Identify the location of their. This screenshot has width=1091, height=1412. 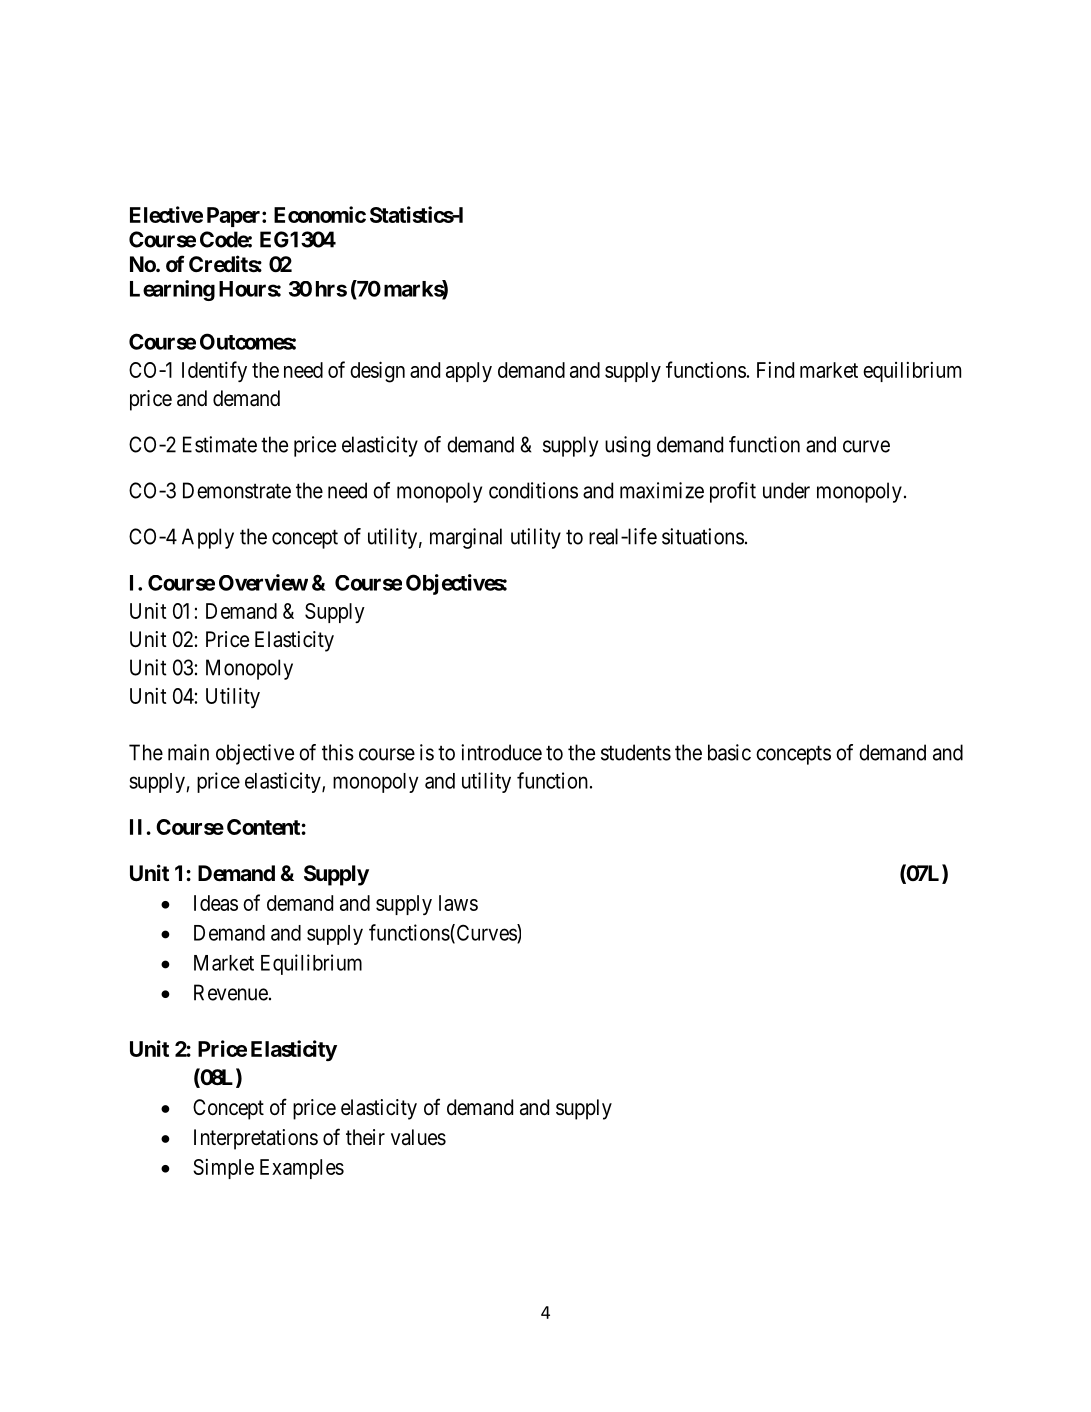
(365, 1137).
